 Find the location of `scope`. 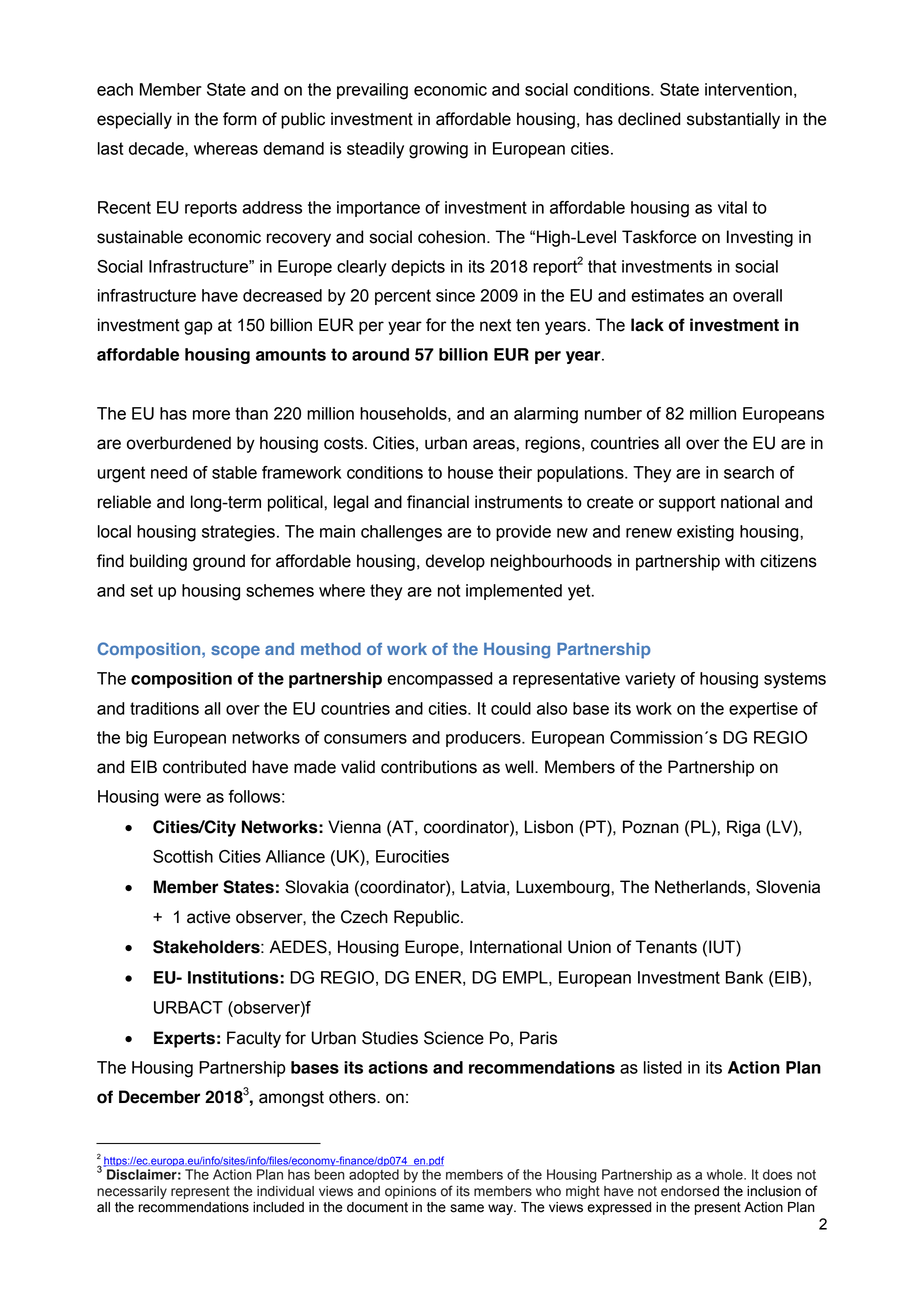

scope is located at coordinates (235, 652).
